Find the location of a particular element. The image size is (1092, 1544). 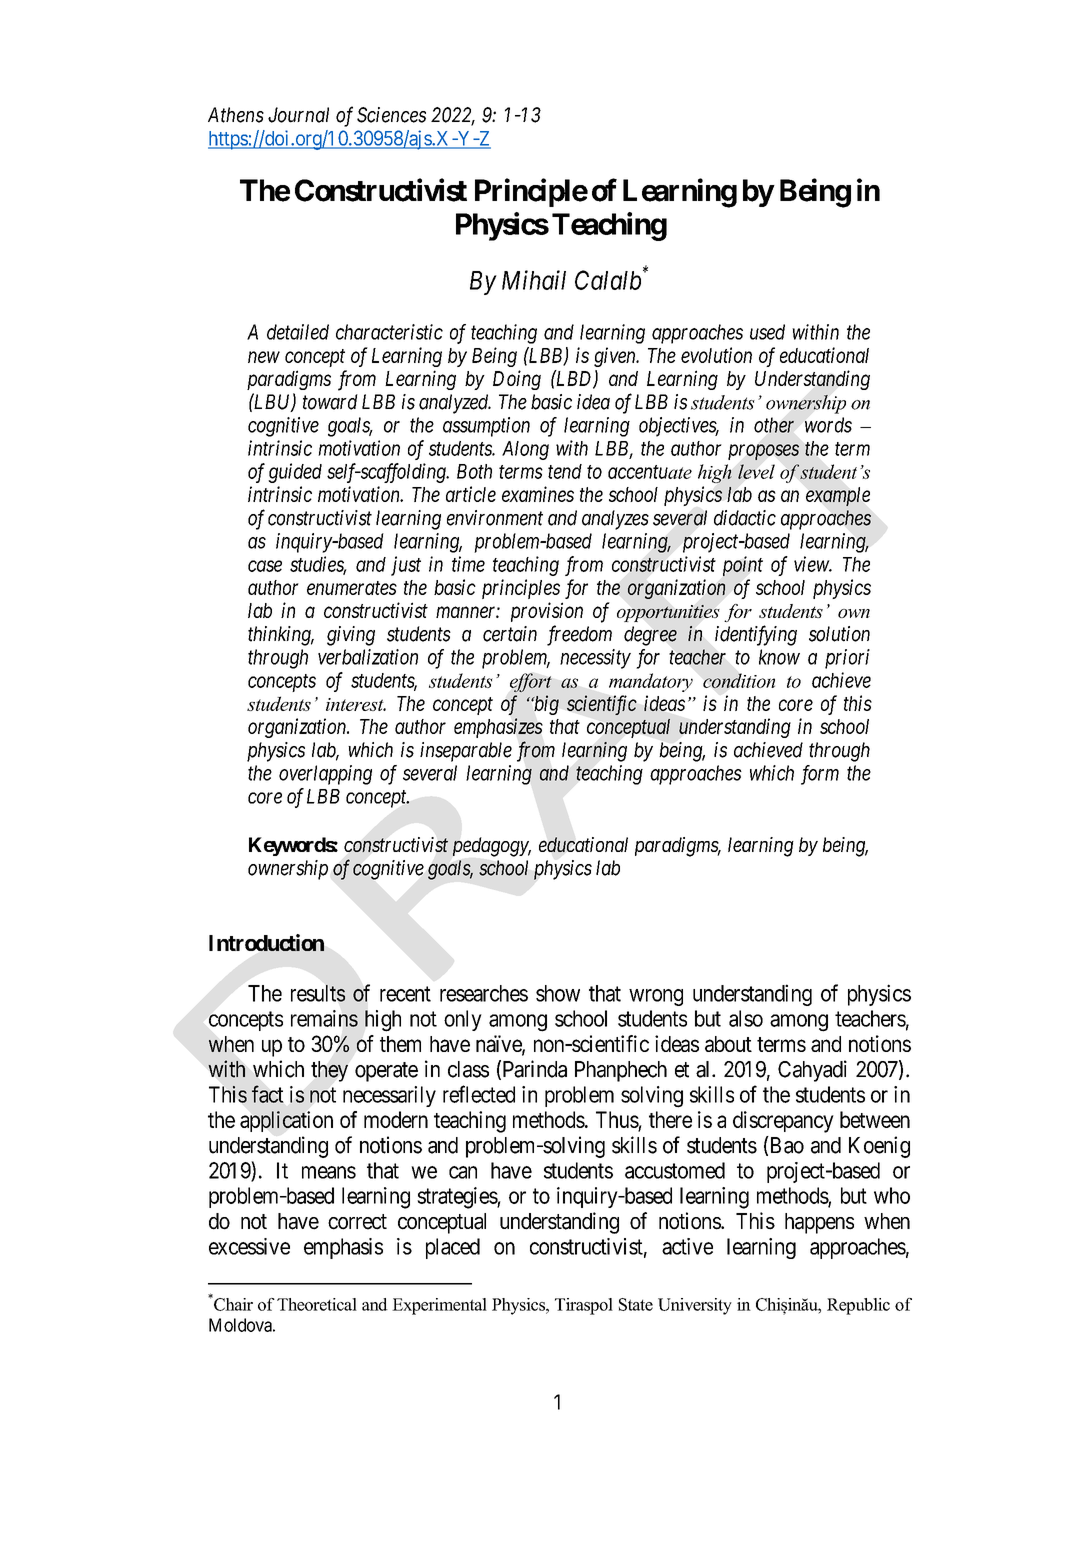

other is located at coordinates (774, 425).
